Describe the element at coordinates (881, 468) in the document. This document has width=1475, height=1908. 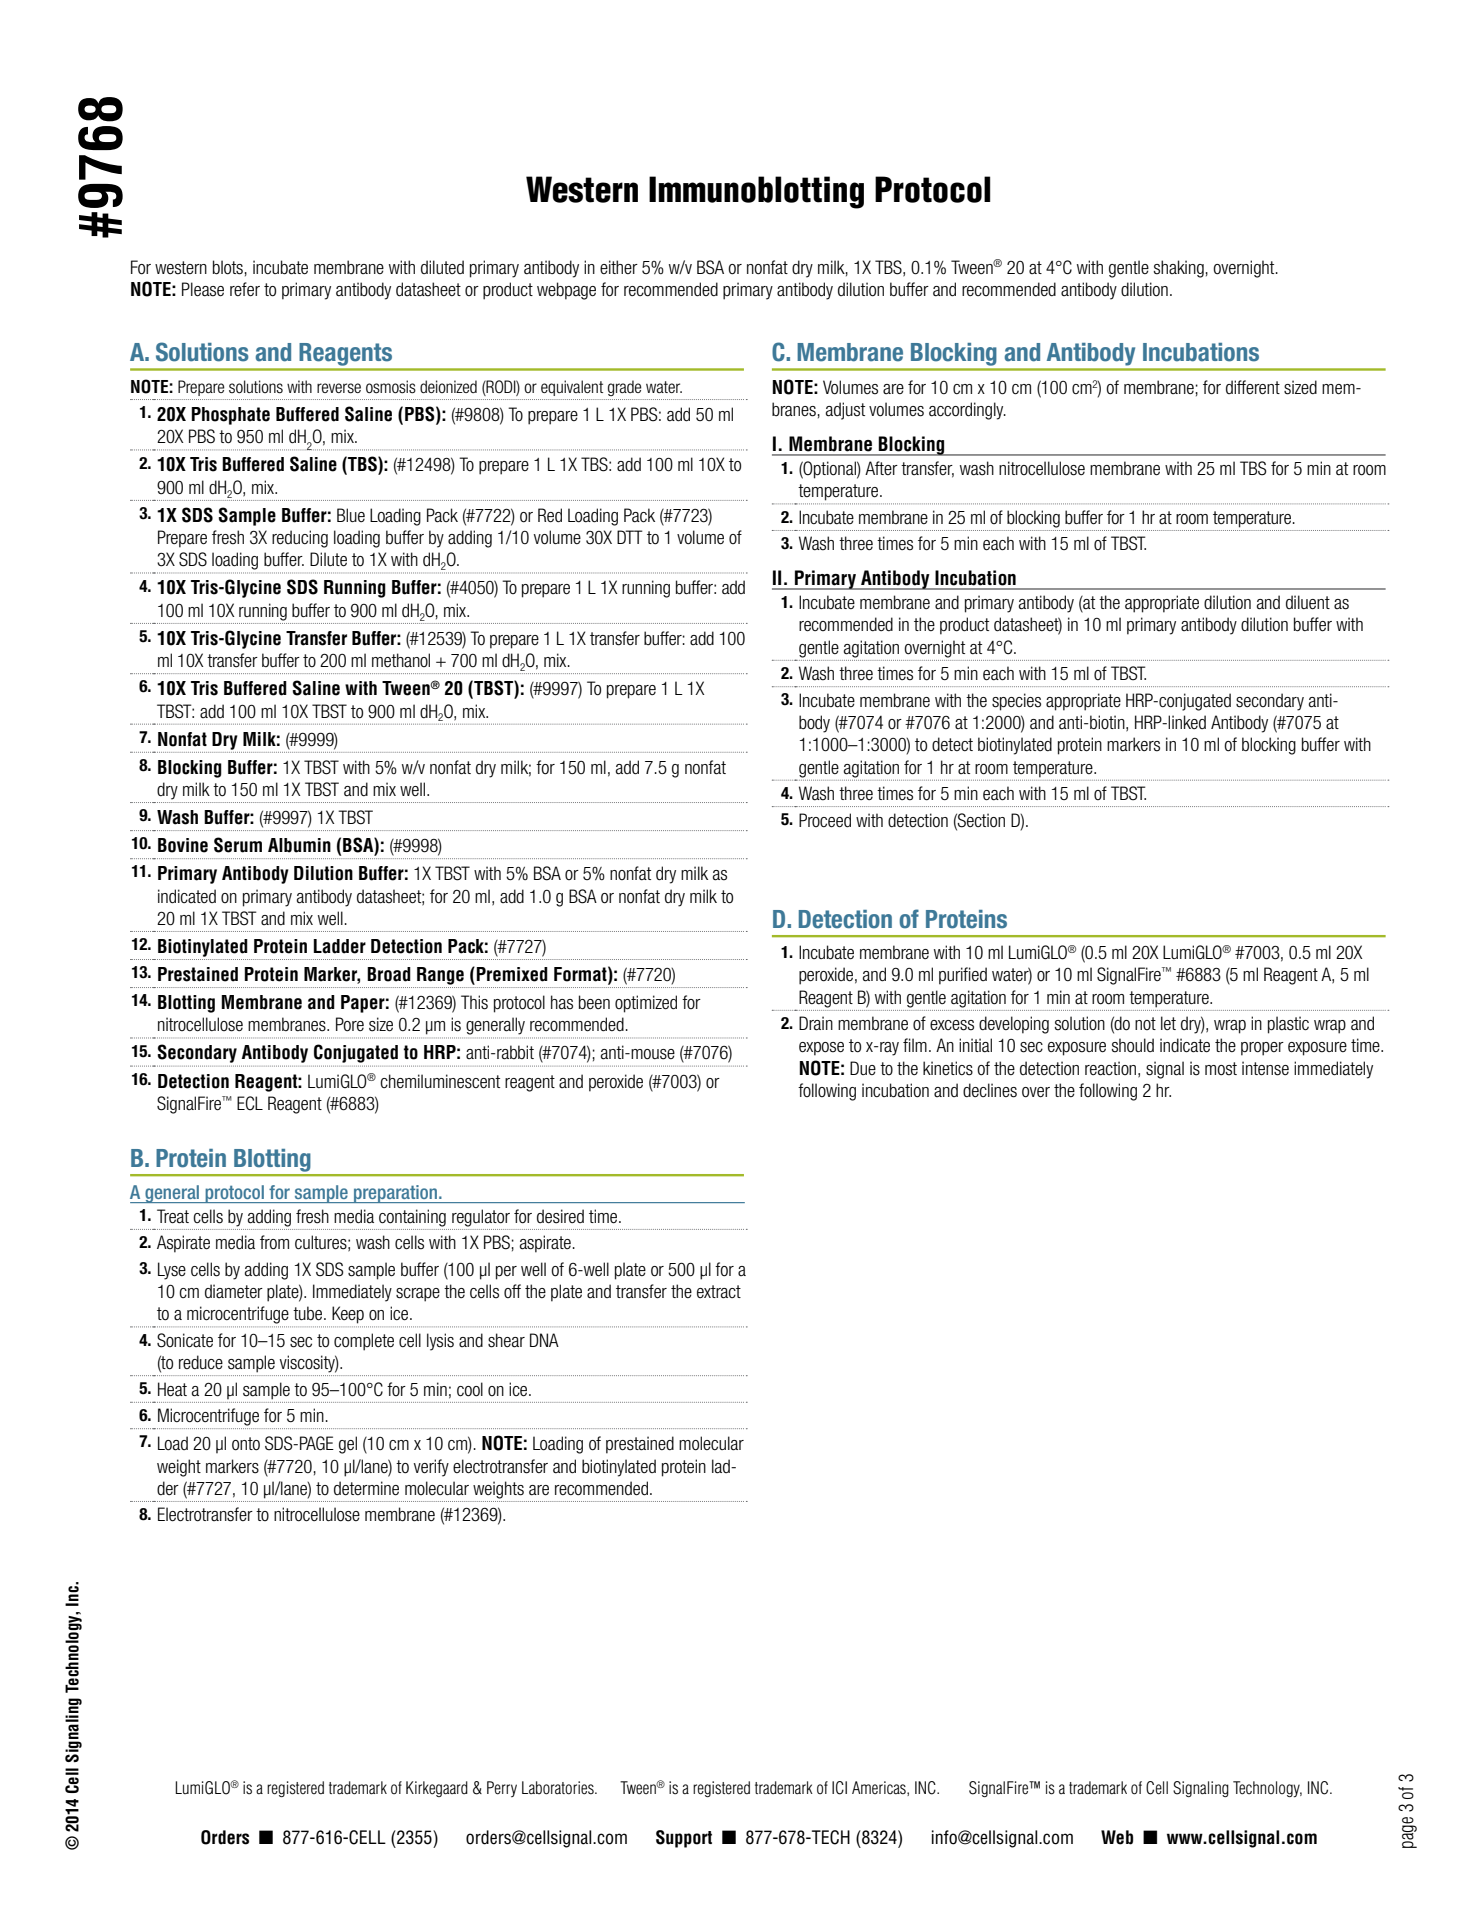
I see `After` at that location.
